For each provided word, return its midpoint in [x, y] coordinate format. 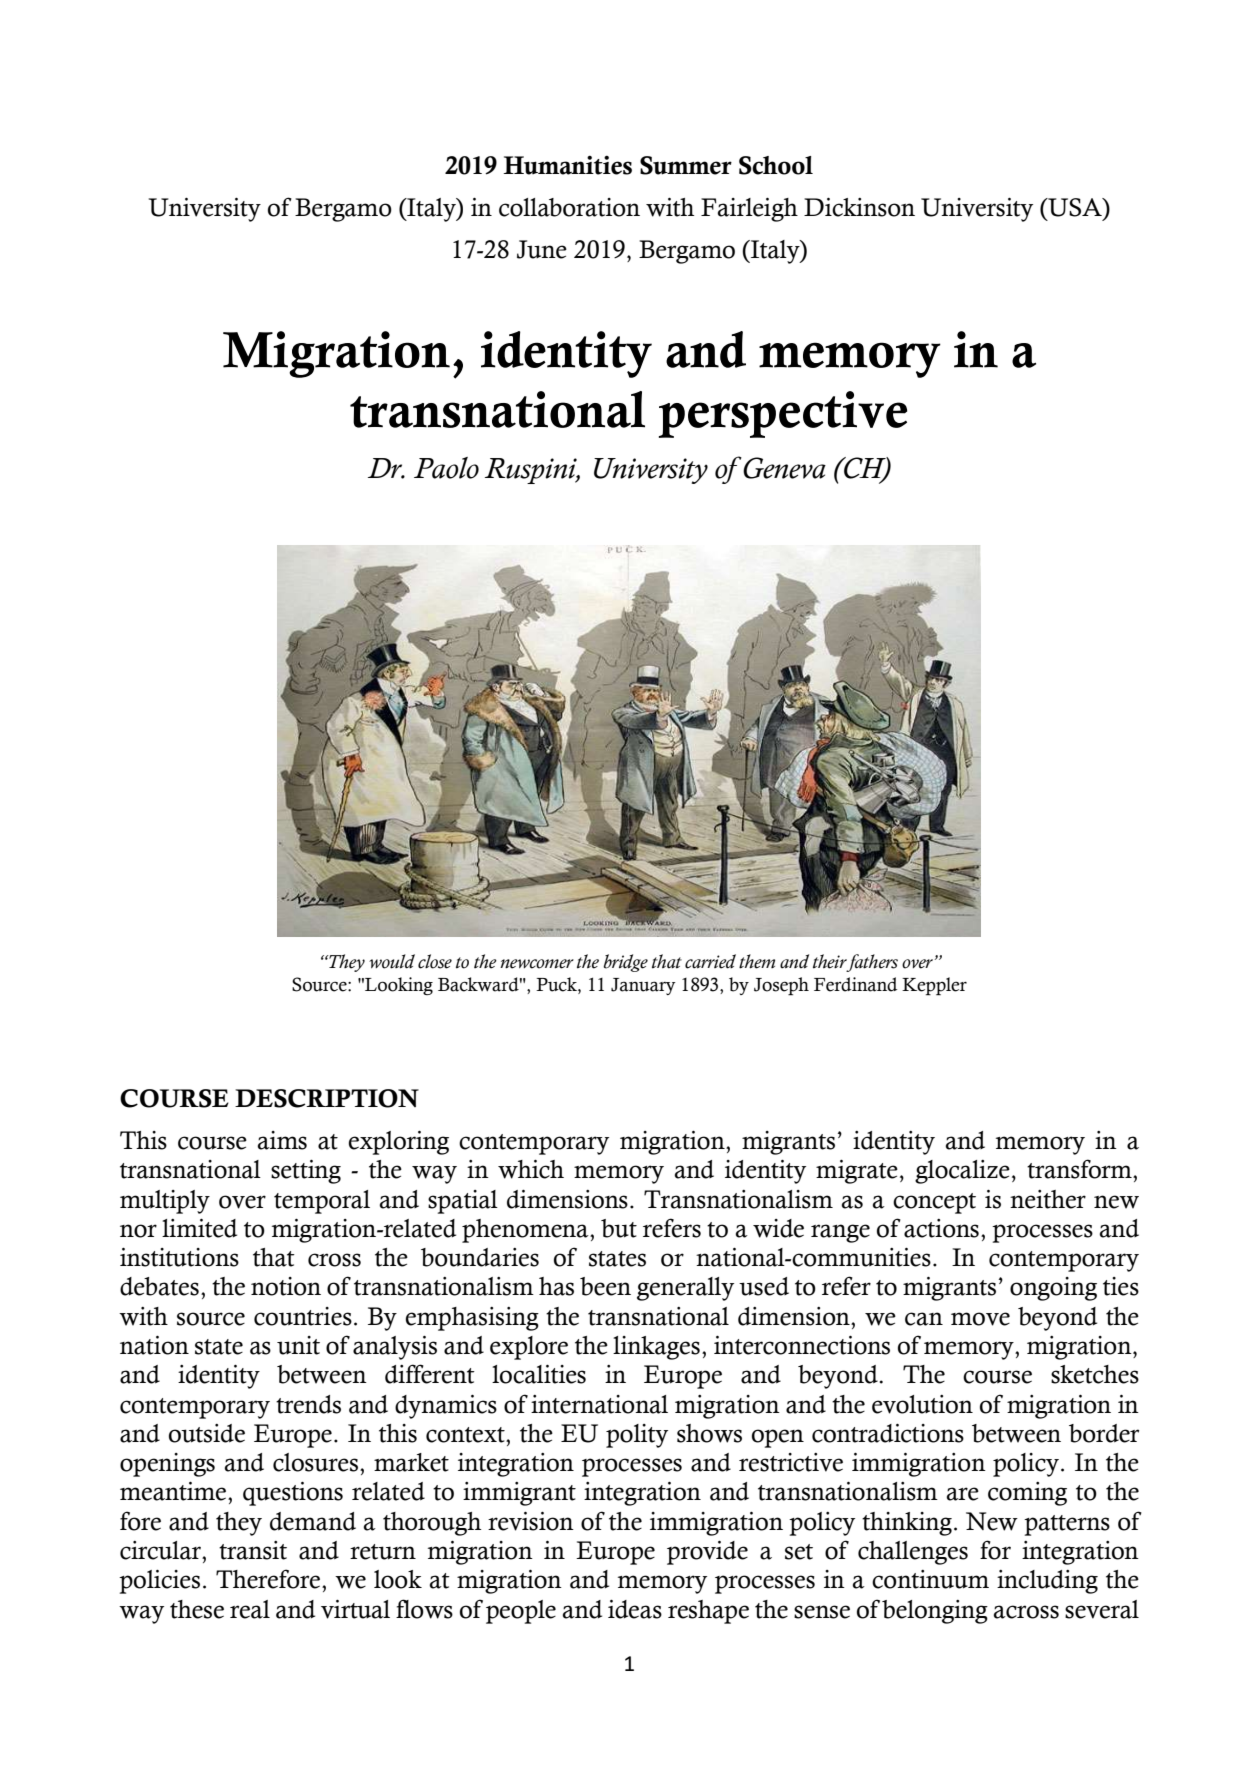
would [392, 961]
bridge [626, 963]
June [542, 249]
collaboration [569, 207]
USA [1075, 207]
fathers [871, 963]
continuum [930, 1579]
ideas [635, 1609]
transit [253, 1550]
